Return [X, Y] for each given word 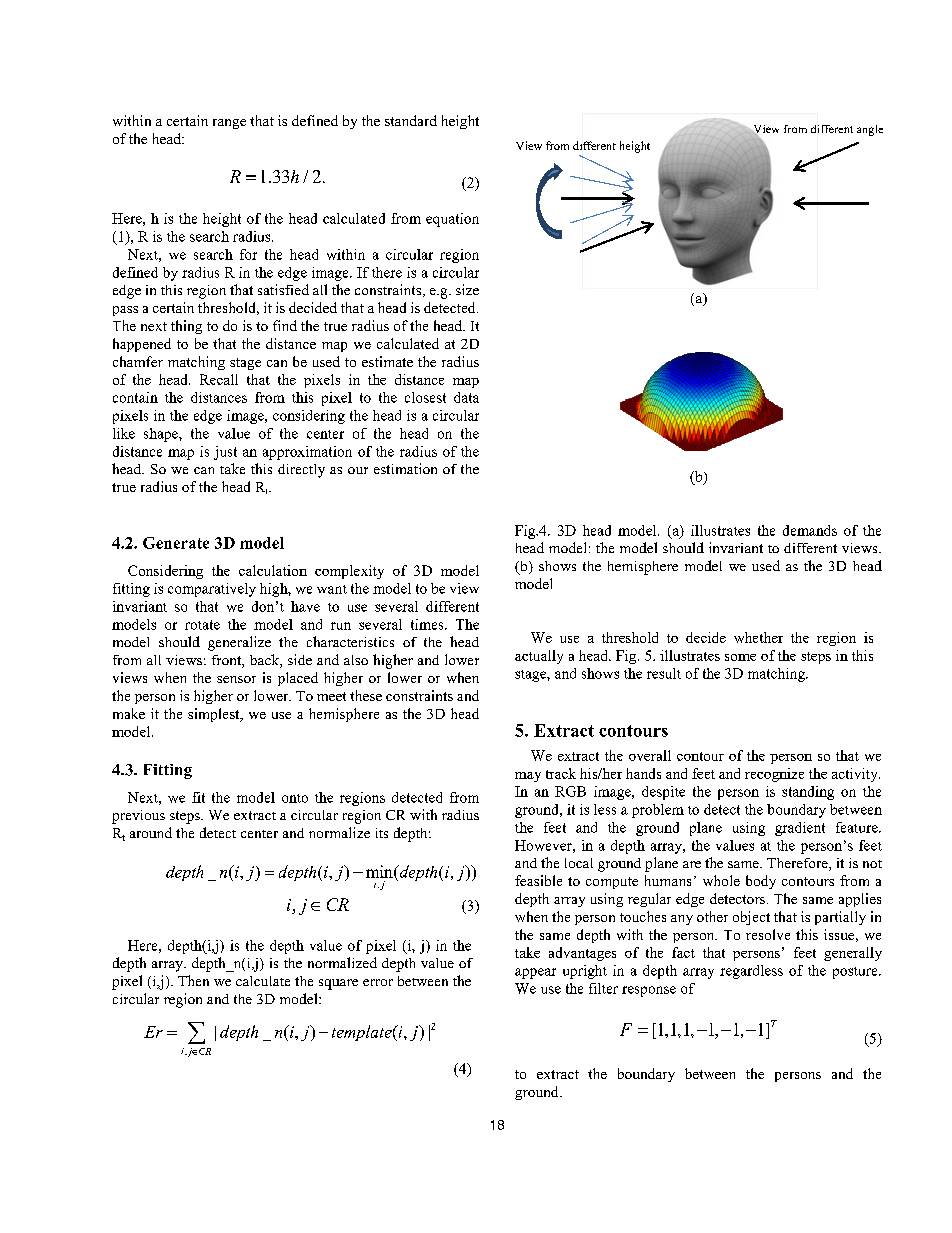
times [428, 624]
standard [411, 120]
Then [193, 980]
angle [870, 130]
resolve [768, 934]
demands [810, 530]
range [229, 124]
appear [535, 973]
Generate [176, 543]
